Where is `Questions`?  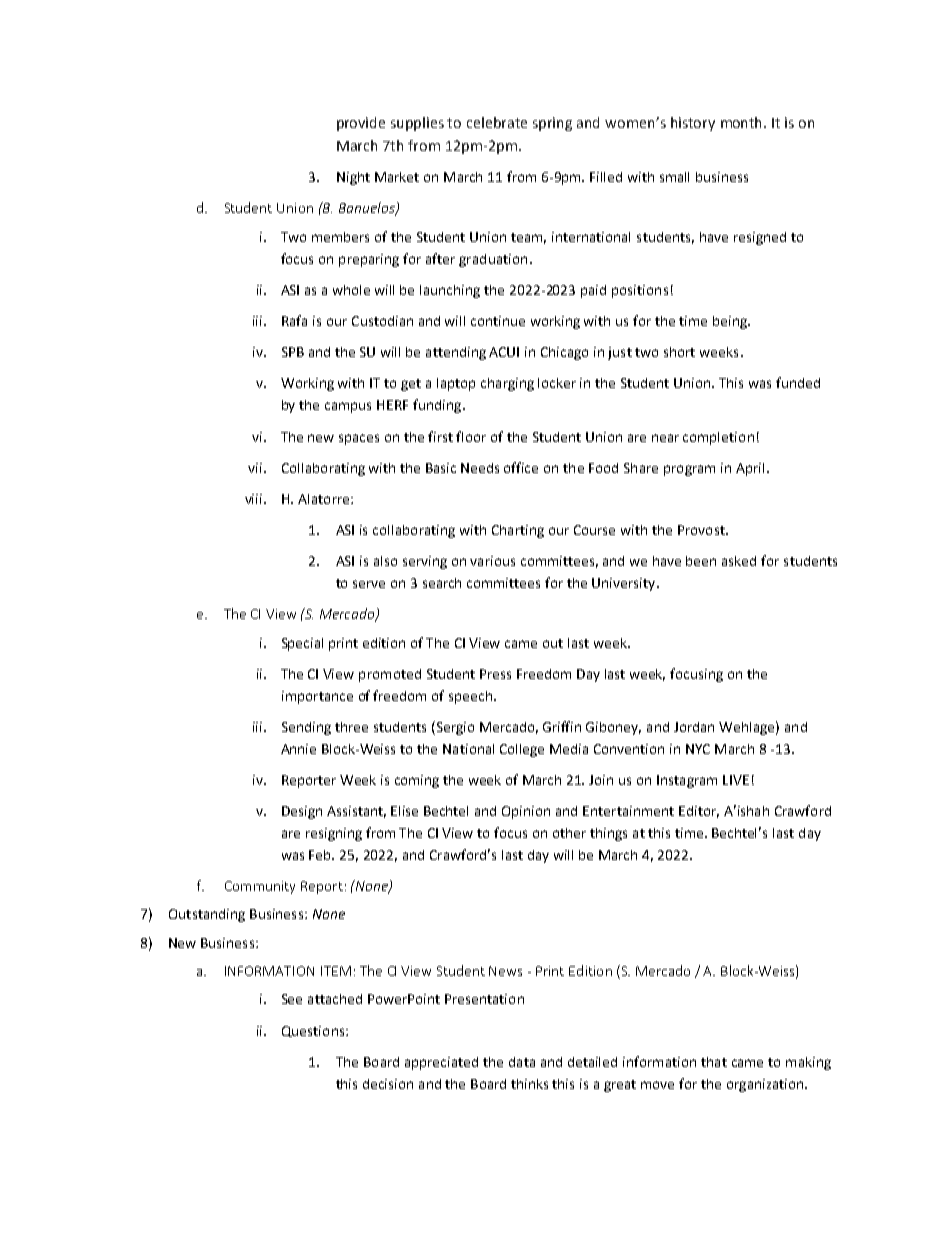 Questions is located at coordinates (314, 1031).
